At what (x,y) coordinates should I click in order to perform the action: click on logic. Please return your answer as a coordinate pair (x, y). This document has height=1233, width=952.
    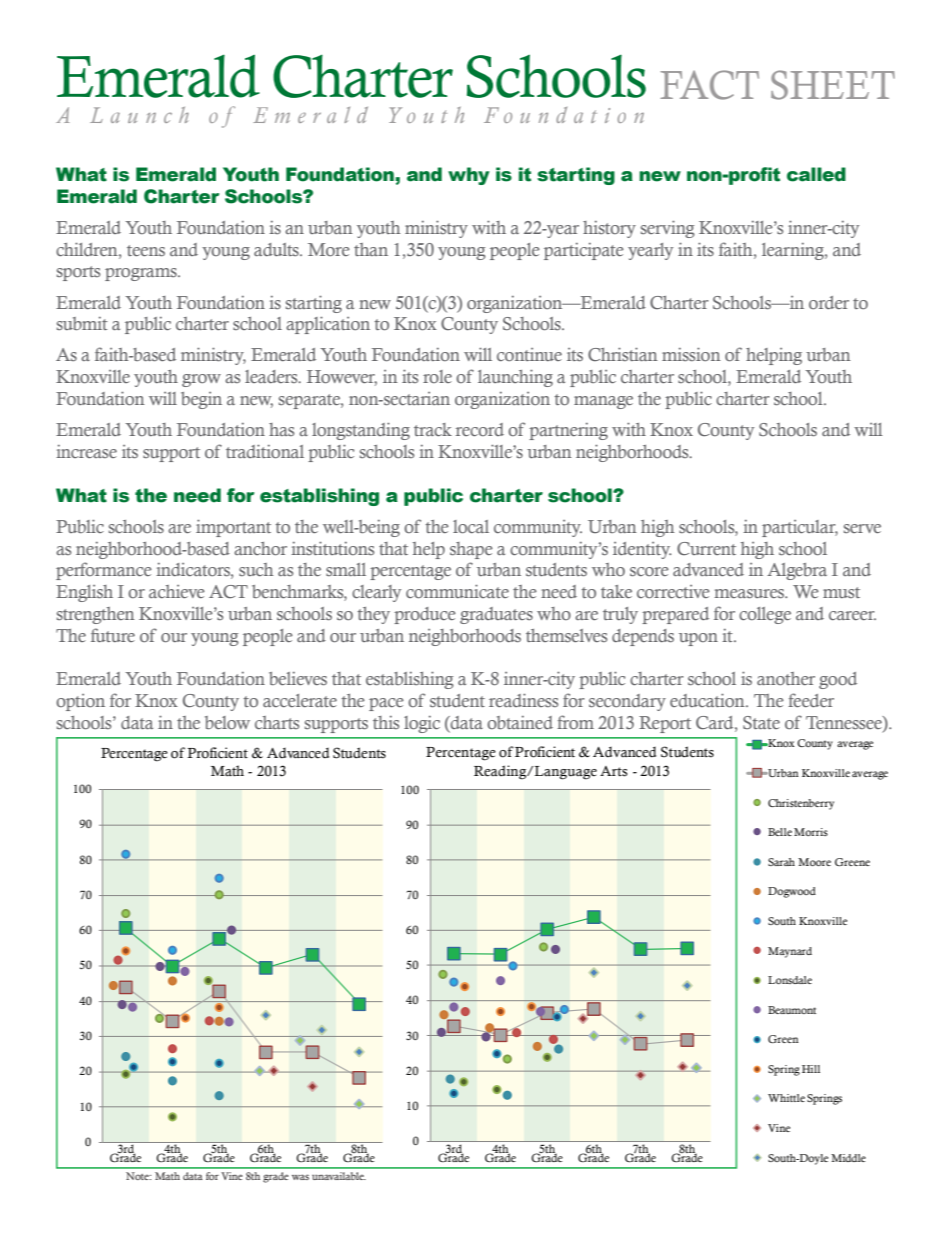
    Looking at the image, I should click on (422, 724).
